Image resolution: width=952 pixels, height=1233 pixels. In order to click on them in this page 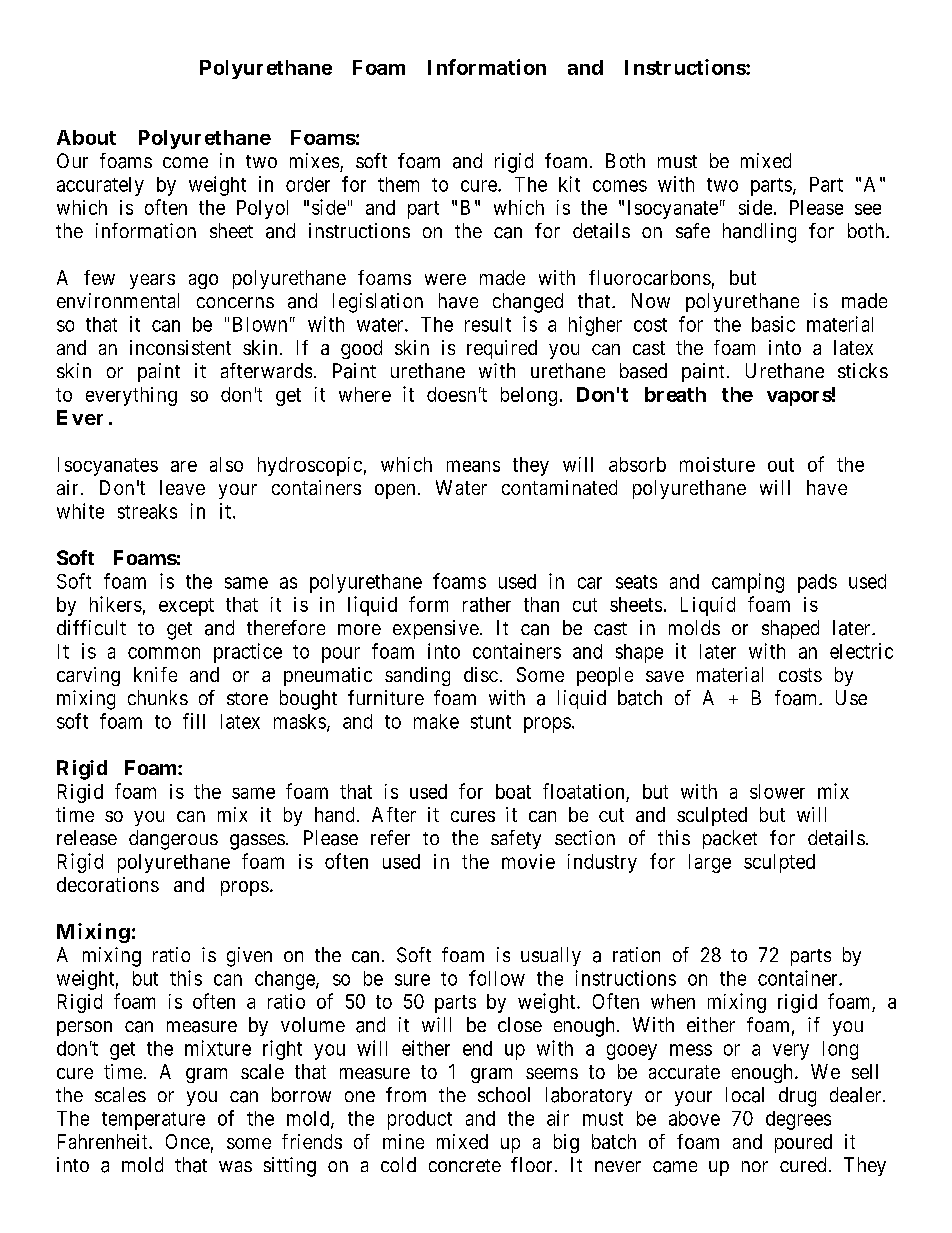, I will do `click(398, 184)`.
